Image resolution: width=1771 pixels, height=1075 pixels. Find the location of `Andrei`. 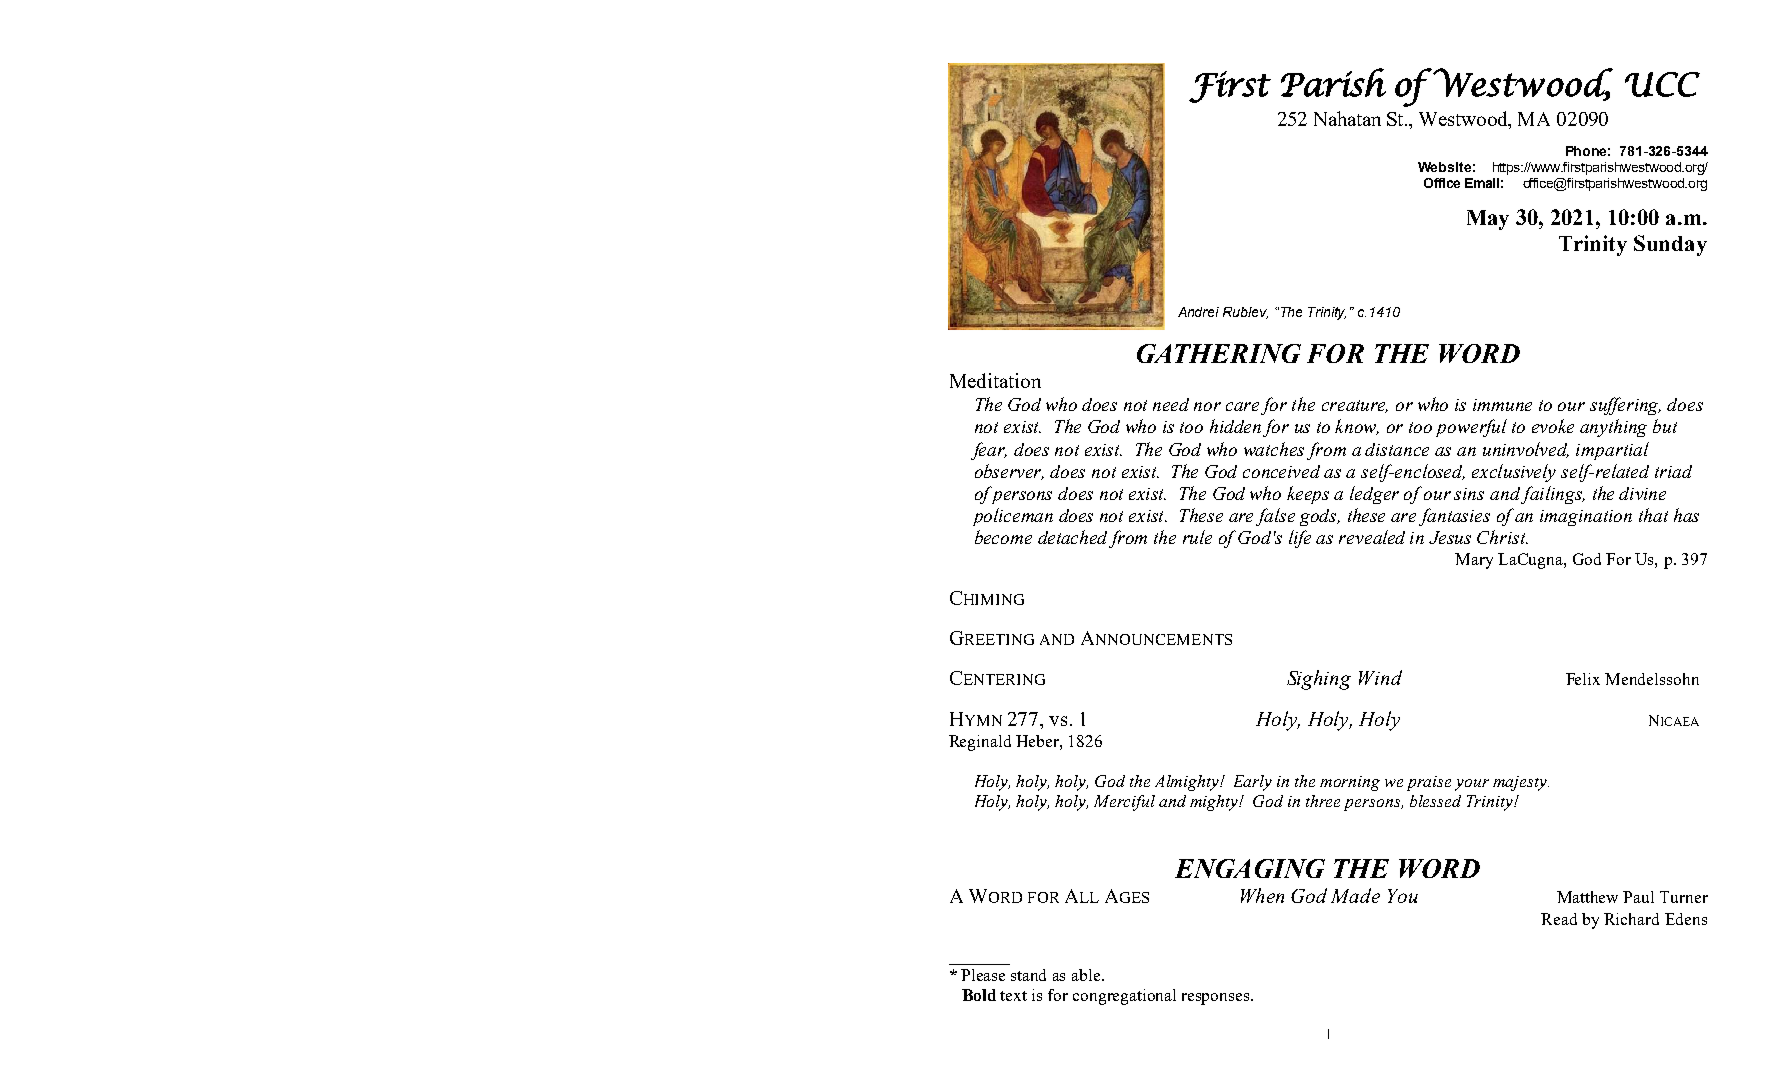

Andrei is located at coordinates (1198, 312).
